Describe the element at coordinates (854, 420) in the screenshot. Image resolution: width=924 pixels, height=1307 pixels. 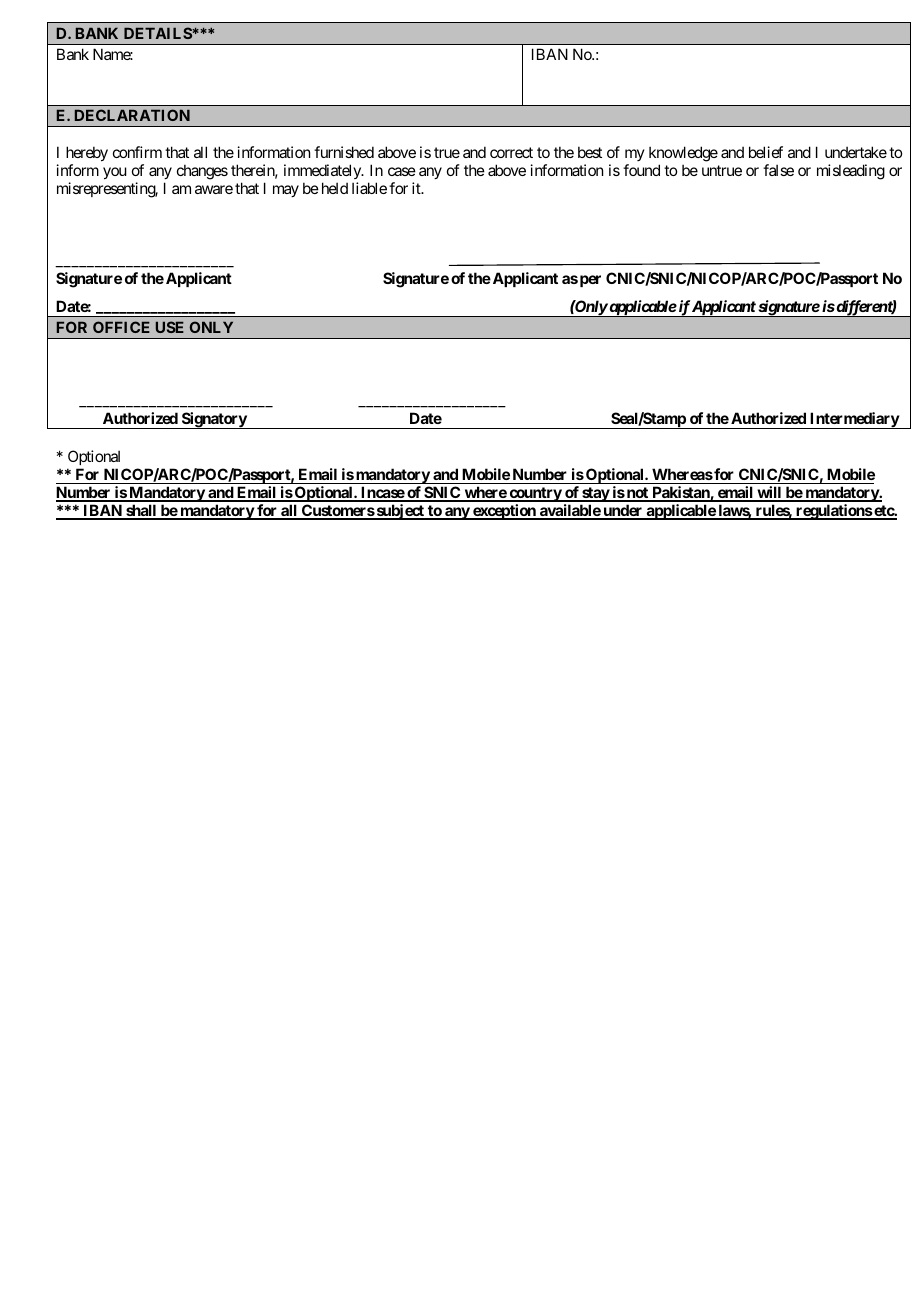
I see `Intermediary` at that location.
